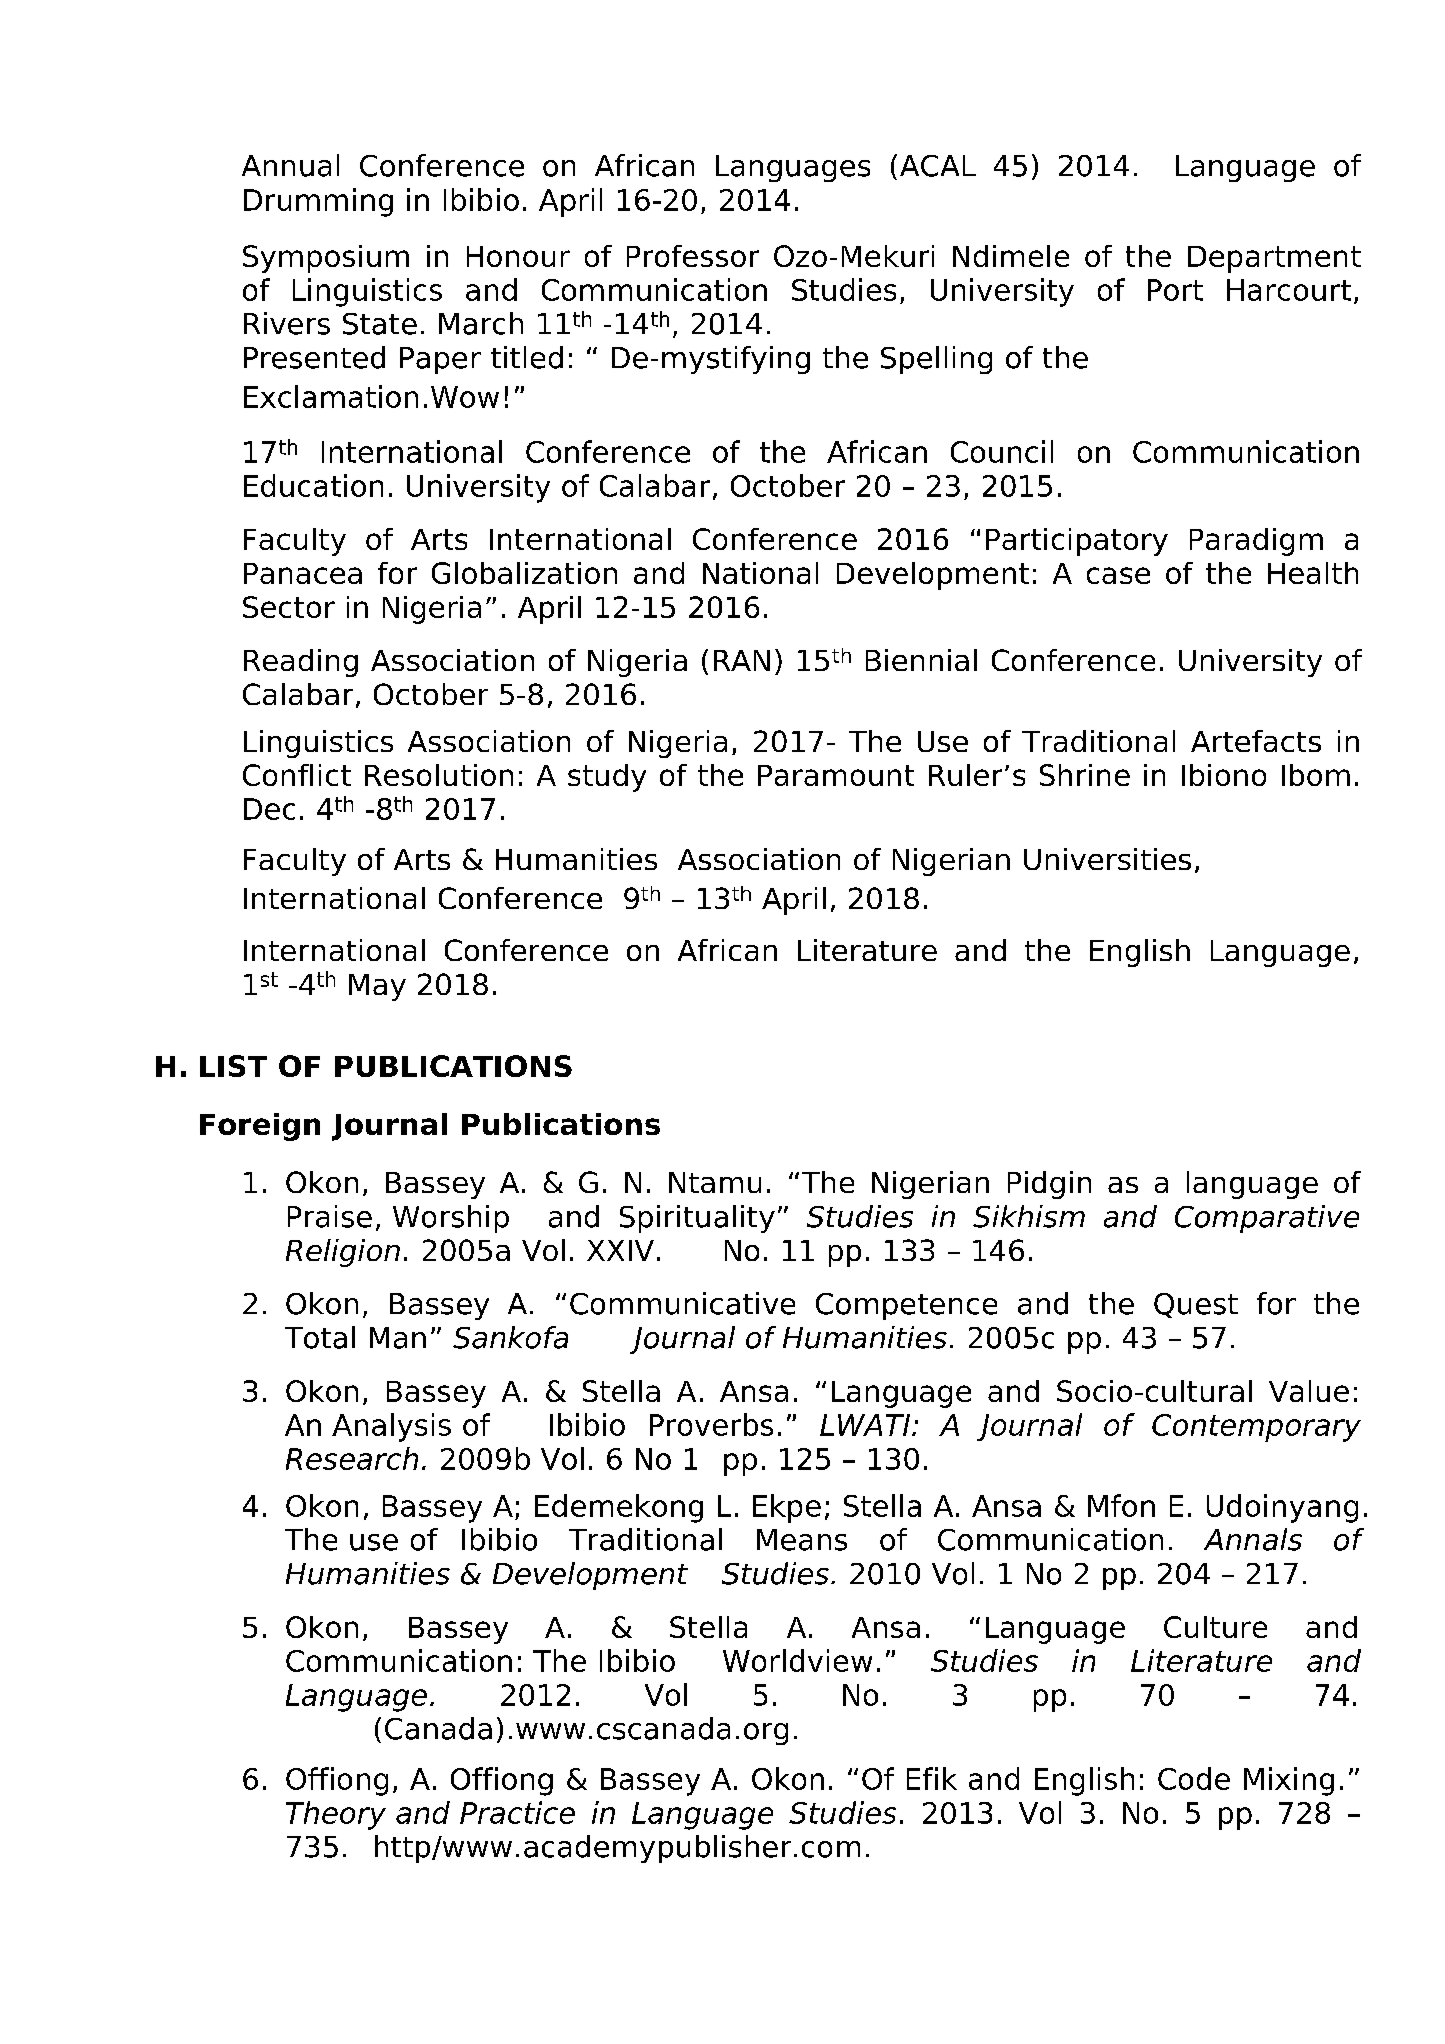  Describe the element at coordinates (318, 202) in the screenshot. I see `Drumming` at that location.
